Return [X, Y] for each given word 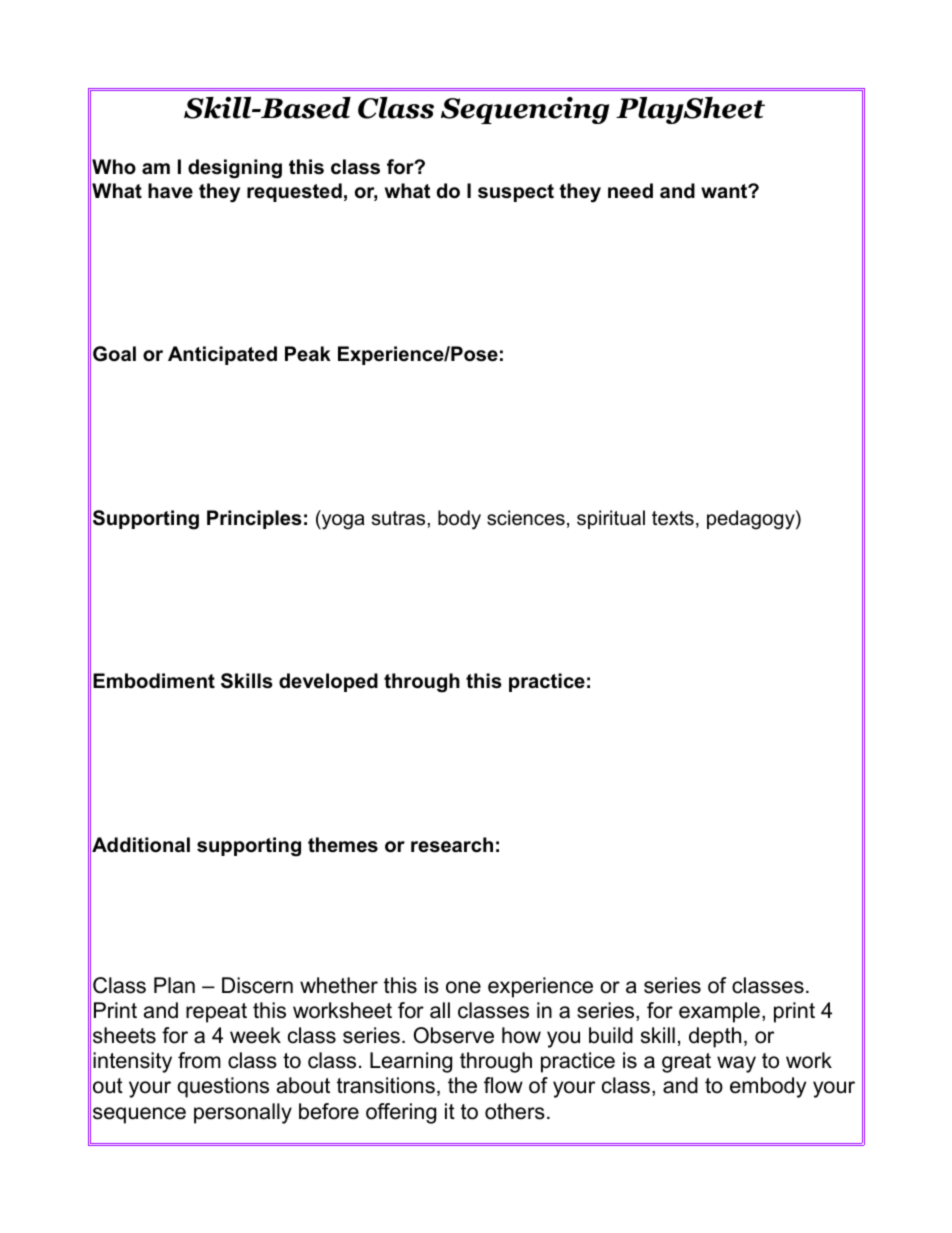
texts [673, 518]
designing [235, 169]
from [199, 1060]
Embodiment [154, 681]
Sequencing [525, 110]
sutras [400, 518]
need [630, 191]
